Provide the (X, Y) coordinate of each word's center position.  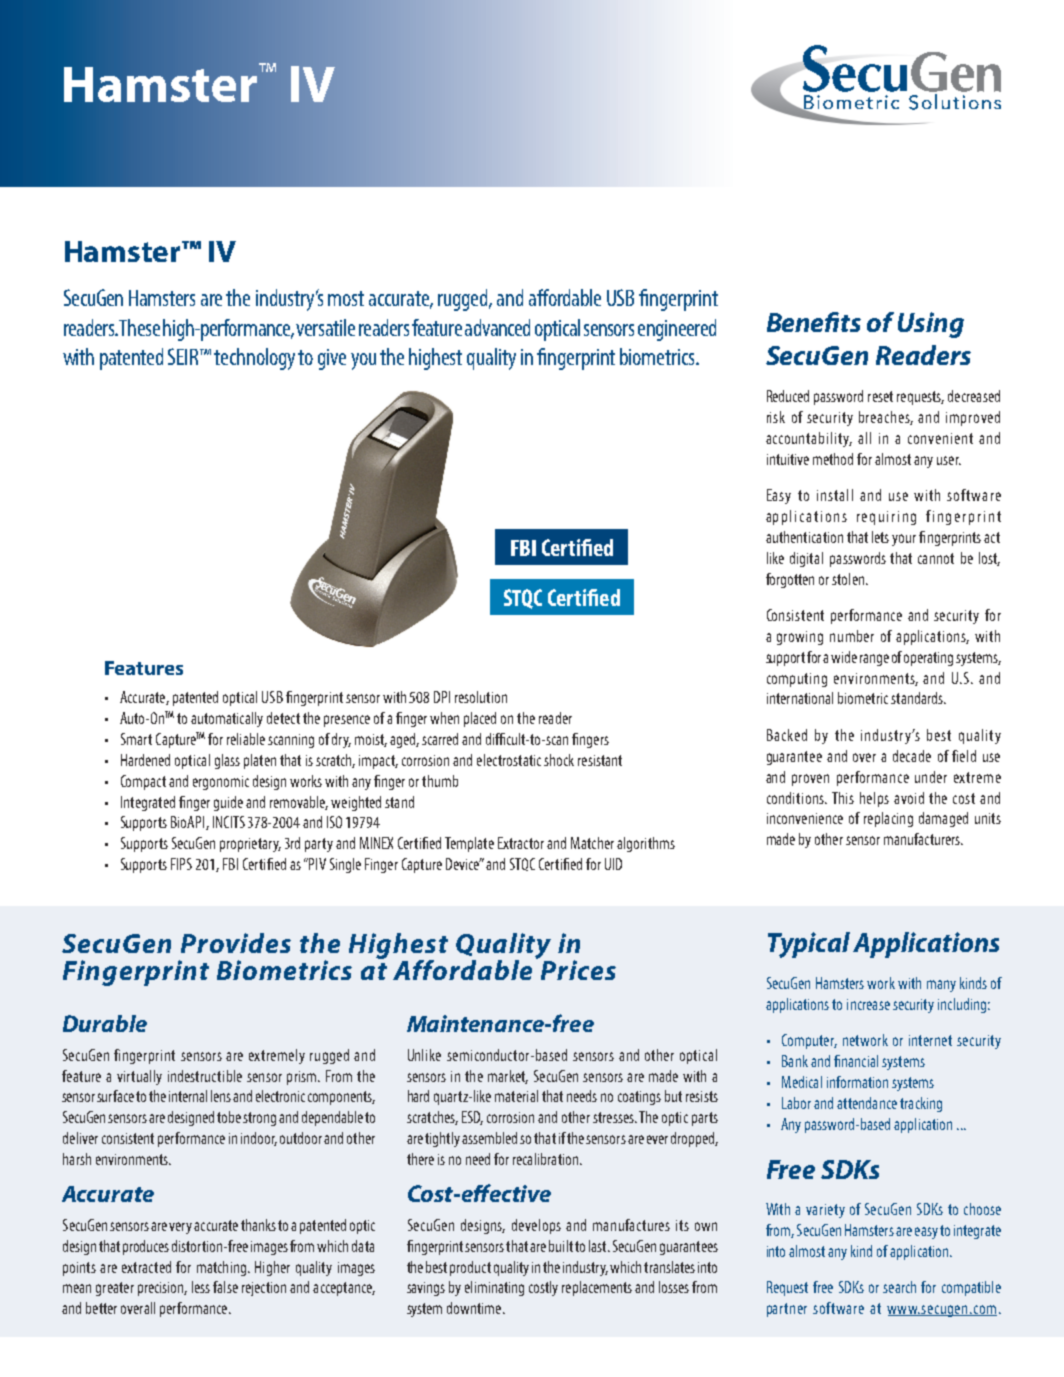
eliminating (494, 1288)
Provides (236, 943)
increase (868, 1004)
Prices (578, 970)
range (874, 660)
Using (931, 325)
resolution (481, 697)
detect (283, 718)
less (201, 1287)
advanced (497, 327)
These (139, 327)
